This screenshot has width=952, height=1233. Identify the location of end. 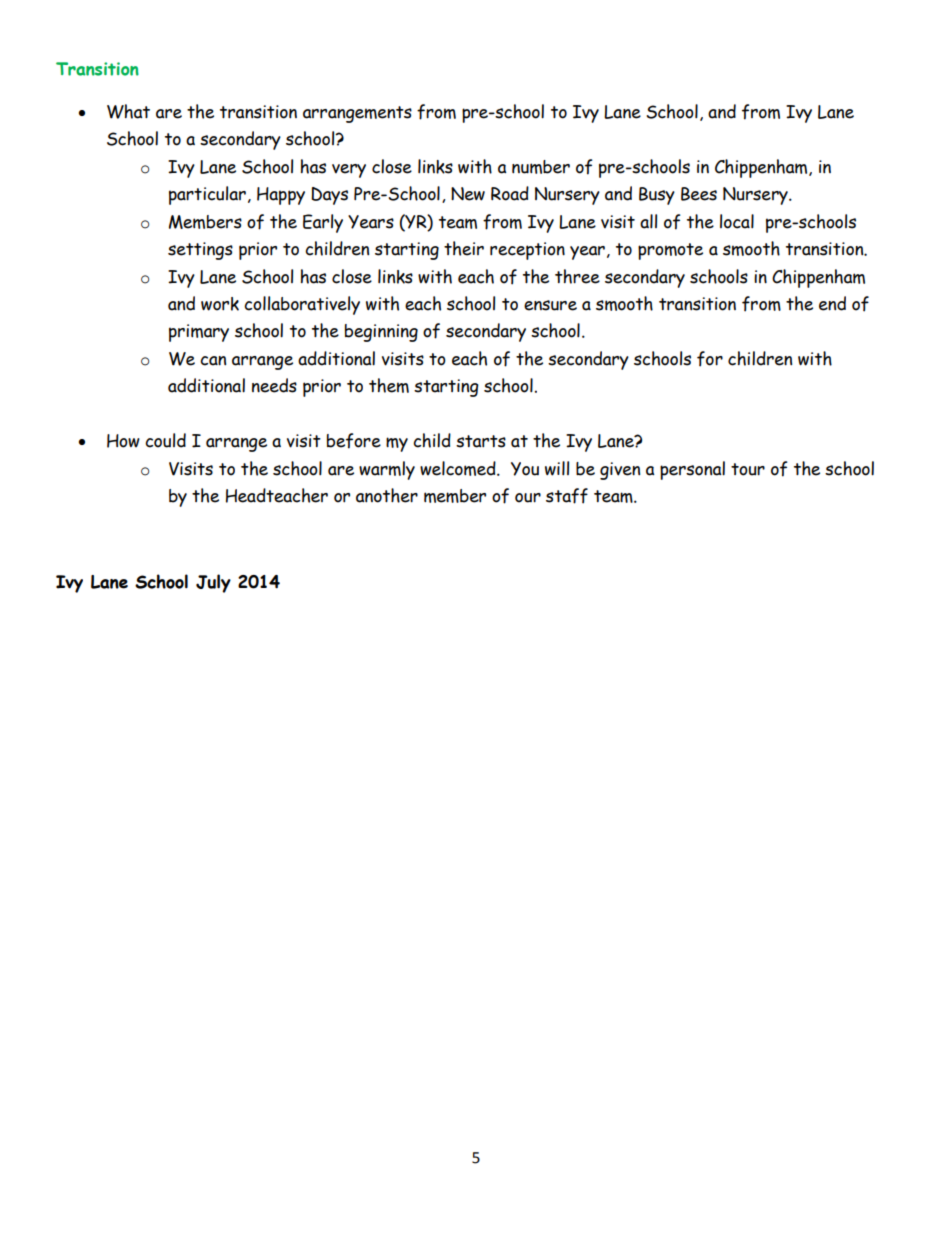
(832, 303).
